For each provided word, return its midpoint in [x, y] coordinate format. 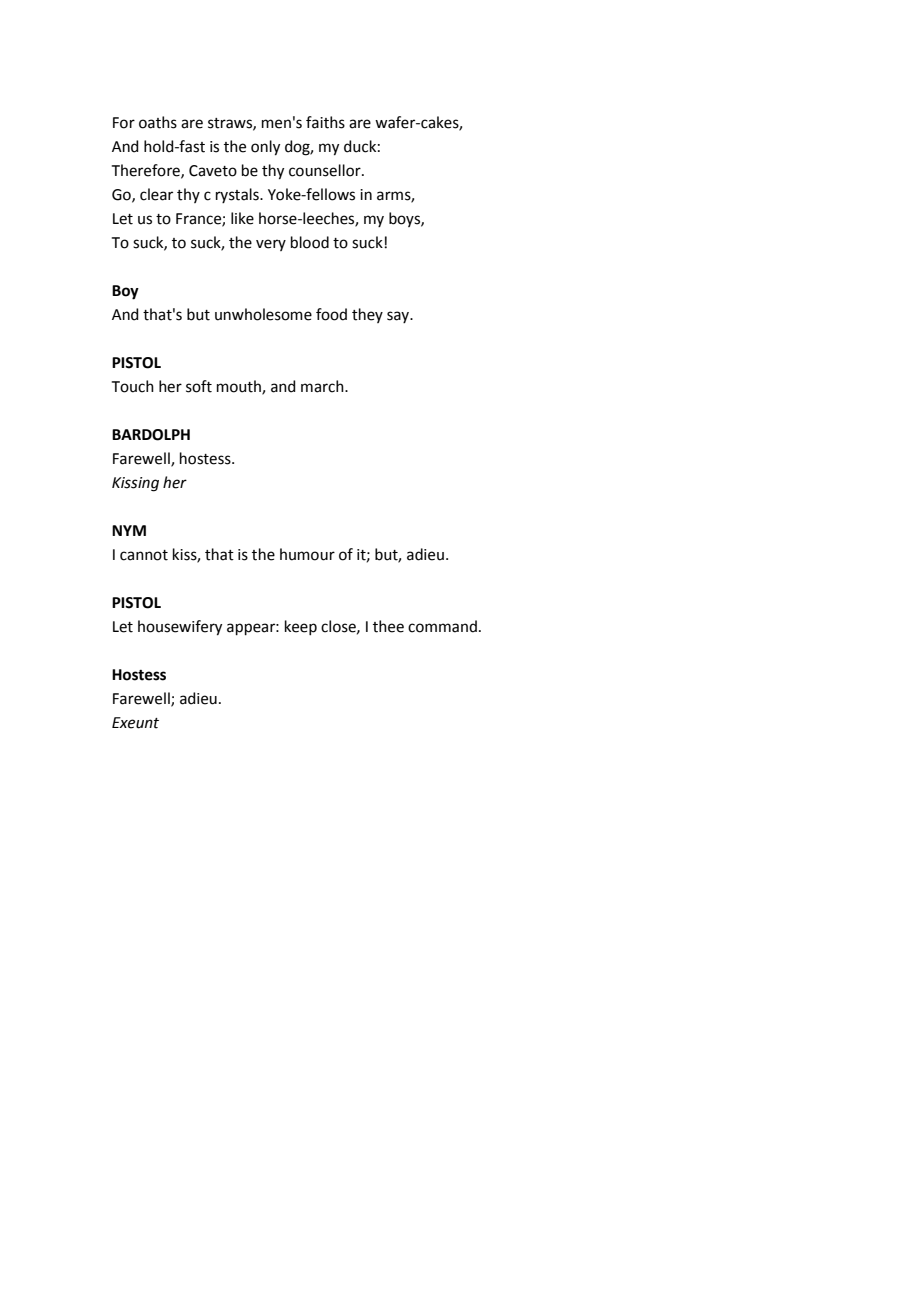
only [265, 148]
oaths [158, 122]
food [331, 314]
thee [388, 626]
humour [307, 554]
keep [301, 627]
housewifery [180, 628]
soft [199, 386]
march [323, 386]
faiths [325, 122]
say [399, 317]
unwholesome [263, 314]
